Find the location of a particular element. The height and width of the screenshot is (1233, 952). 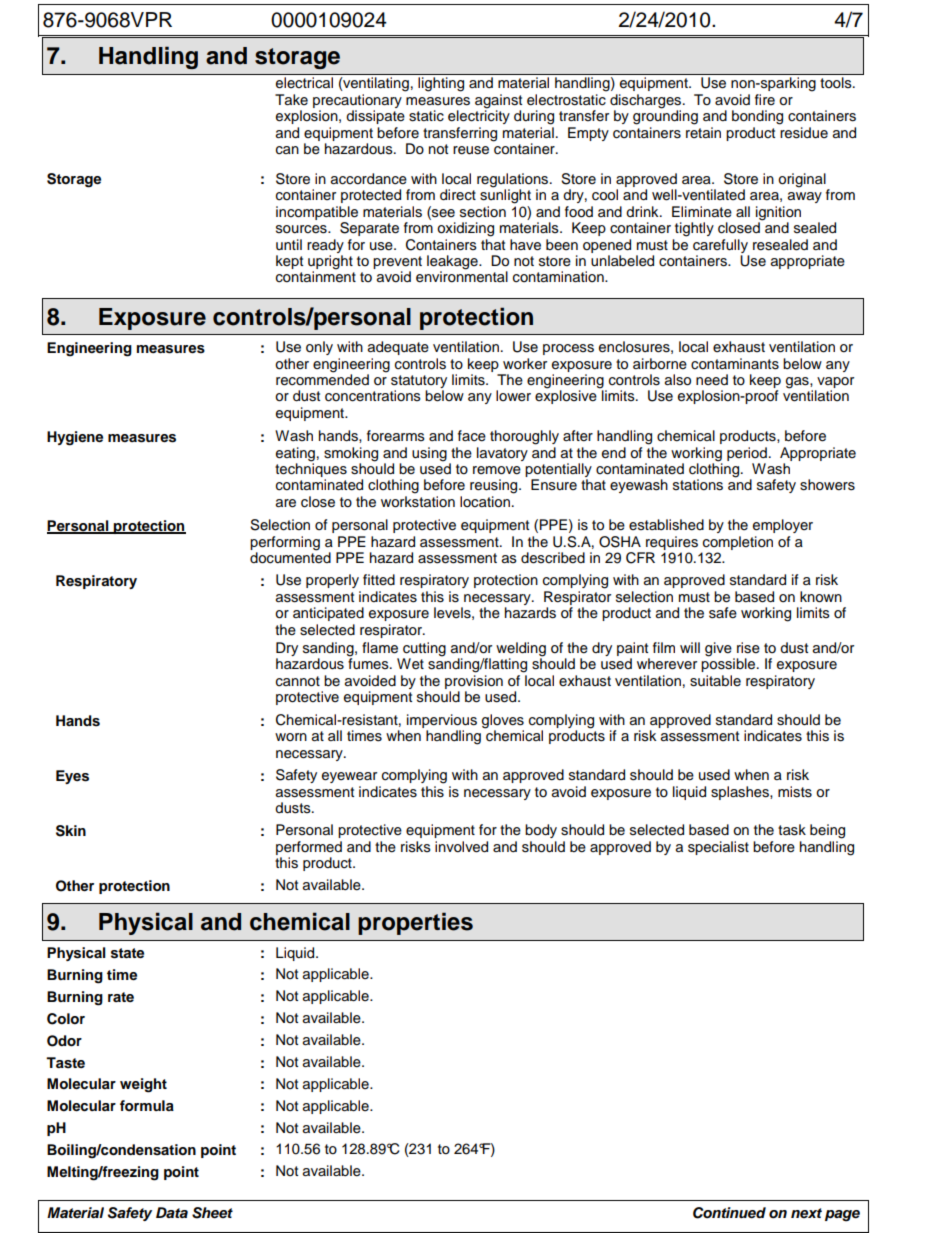

bonding is located at coordinates (757, 117).
